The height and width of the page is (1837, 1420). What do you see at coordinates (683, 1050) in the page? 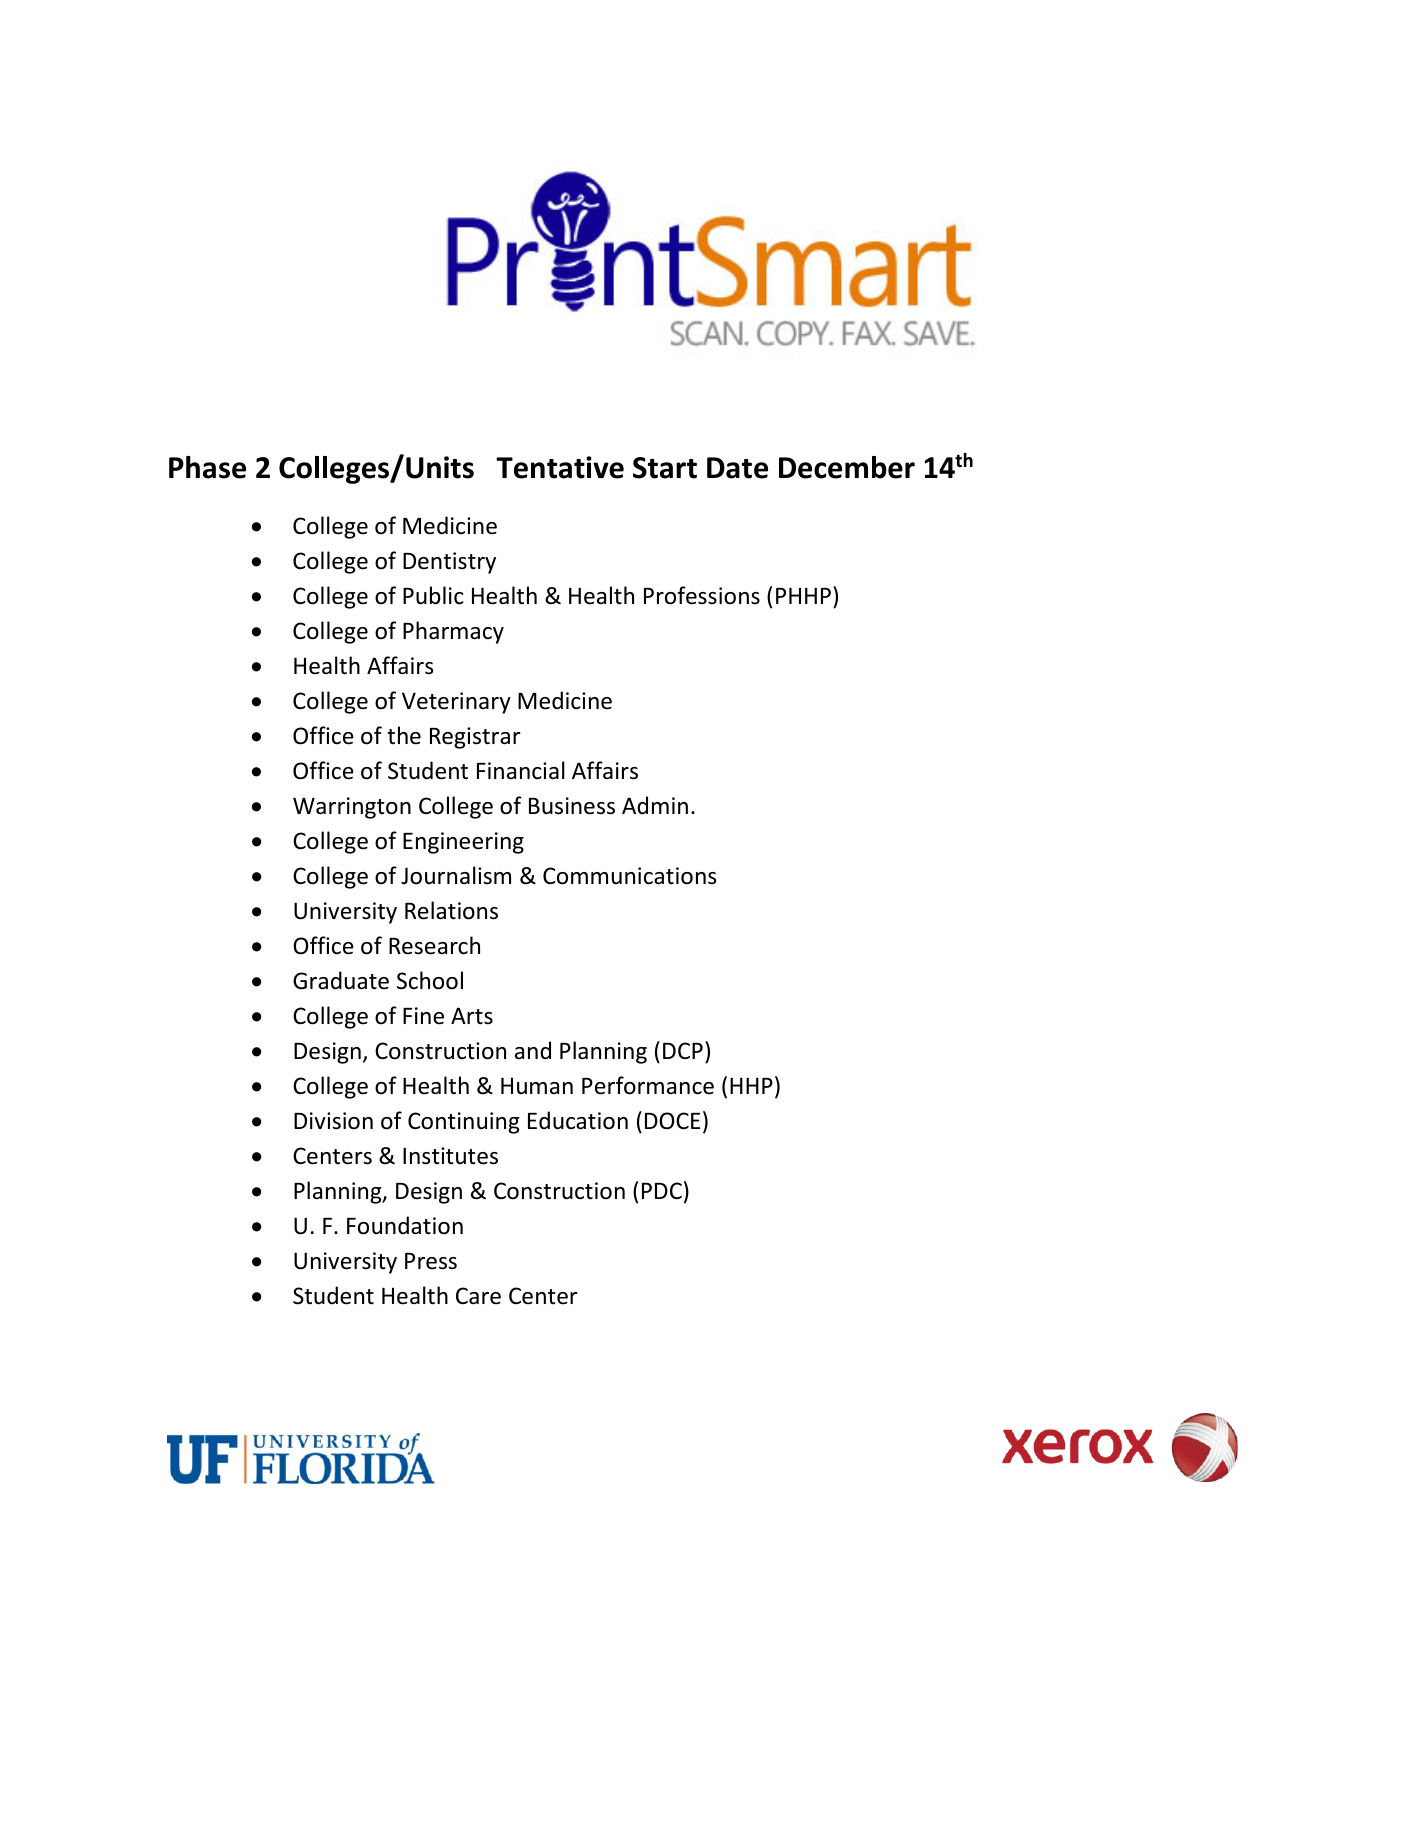
I see `DCP` at bounding box center [683, 1050].
